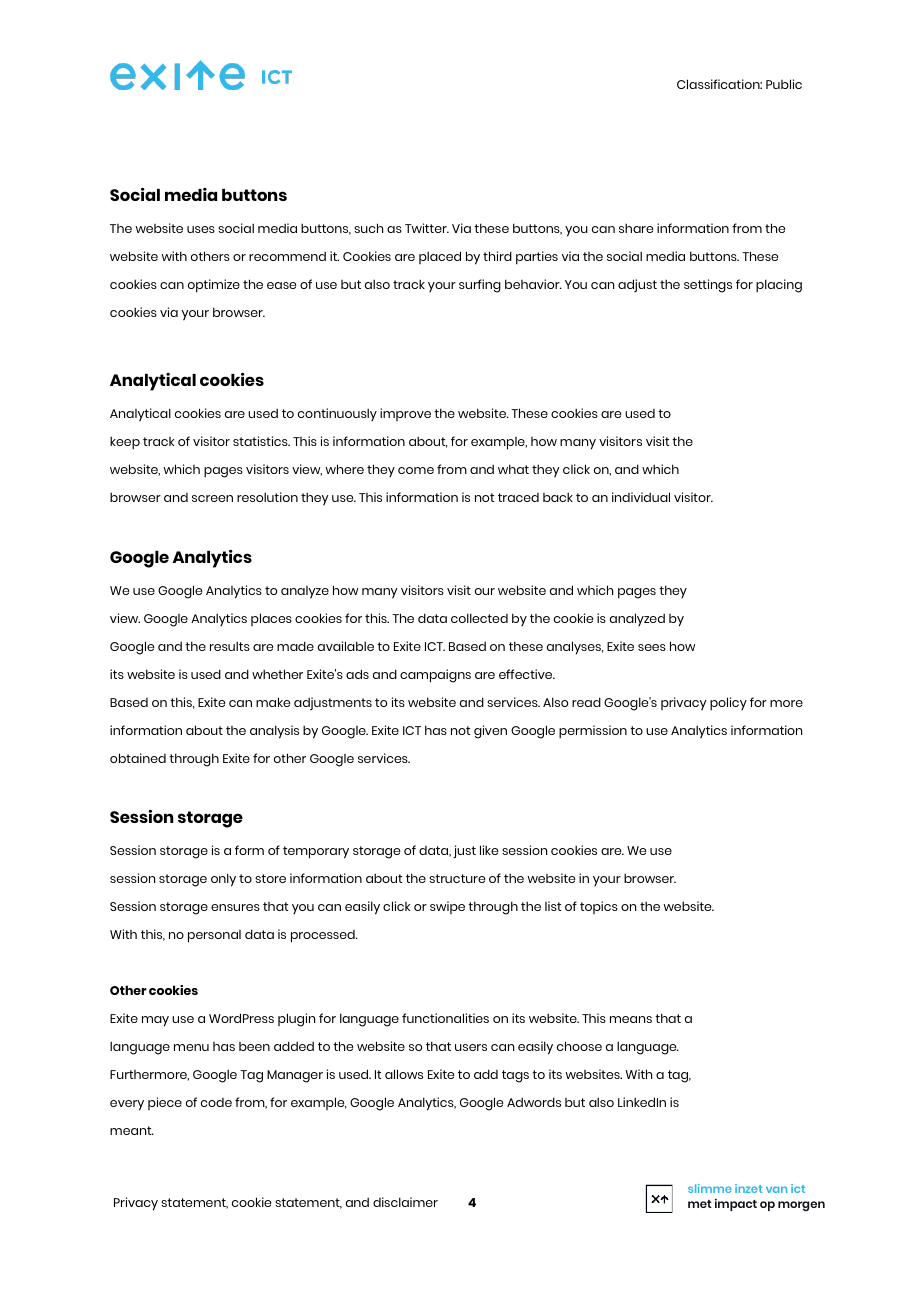  I want to click on Public, so click(784, 84).
